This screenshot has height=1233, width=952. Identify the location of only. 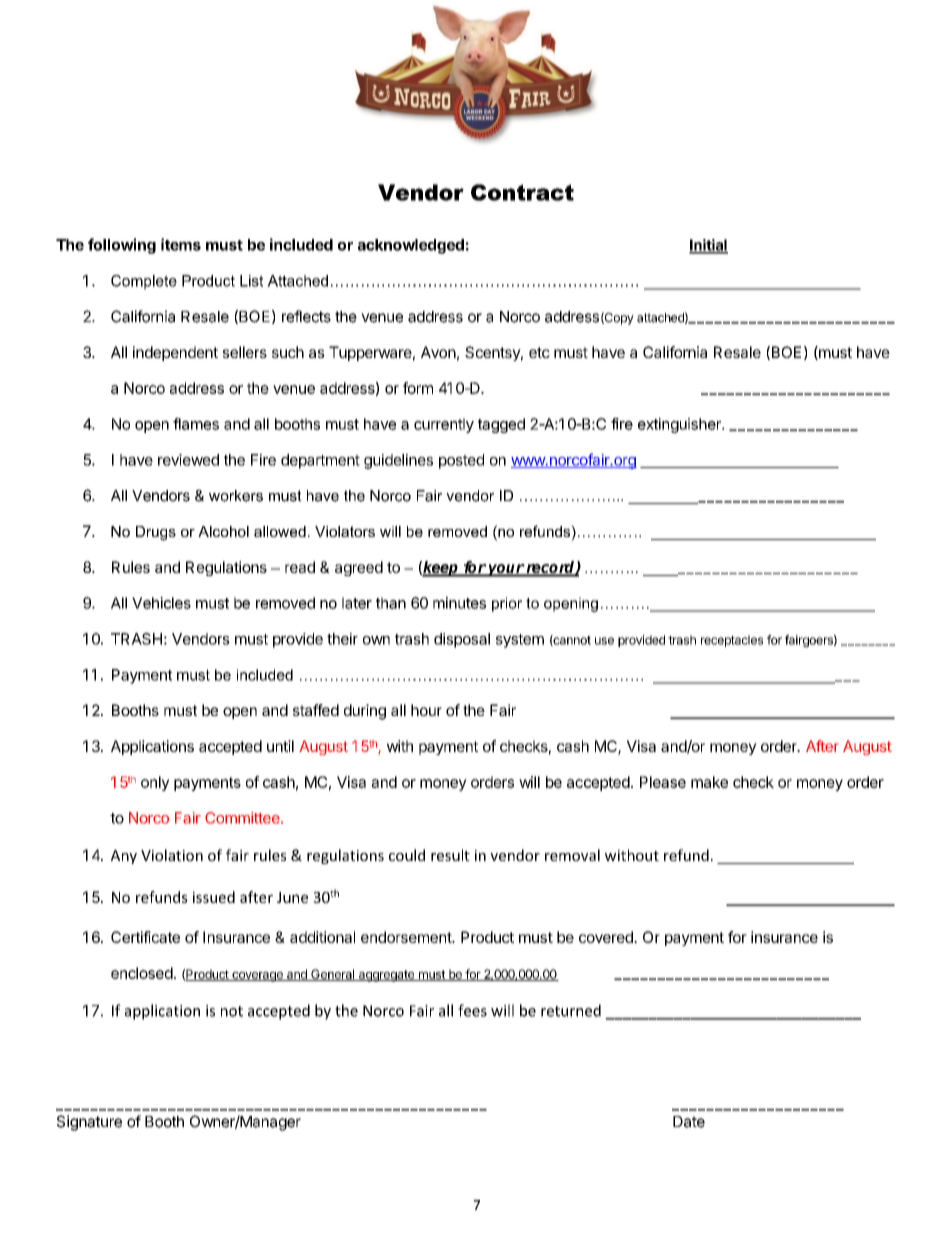
(155, 783).
